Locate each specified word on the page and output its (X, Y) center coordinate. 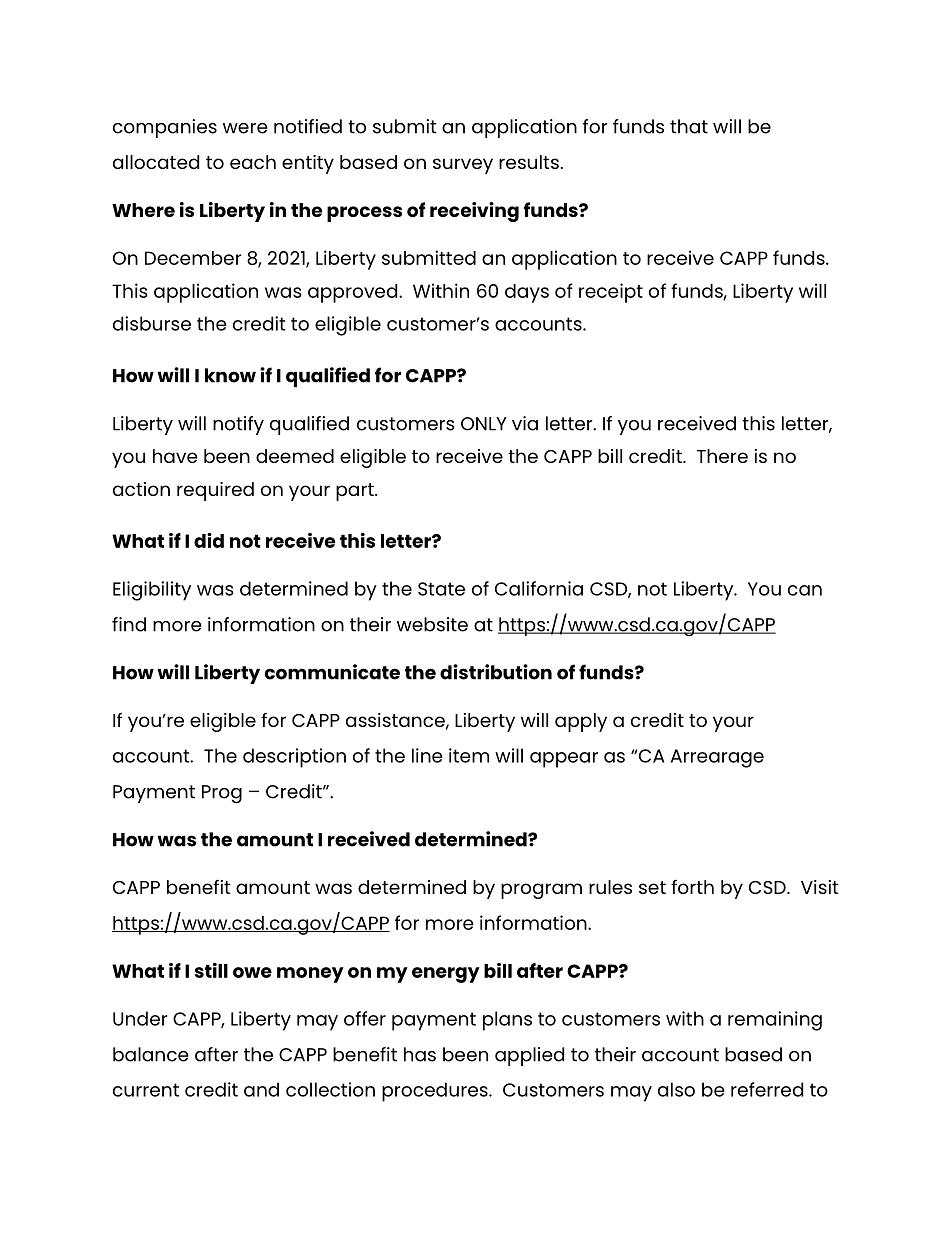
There (722, 456)
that (689, 126)
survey (463, 166)
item (469, 755)
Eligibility (152, 591)
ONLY (484, 424)
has (420, 1054)
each (253, 162)
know (230, 375)
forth (692, 887)
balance (151, 1054)
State (441, 589)
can (805, 590)
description (294, 758)
